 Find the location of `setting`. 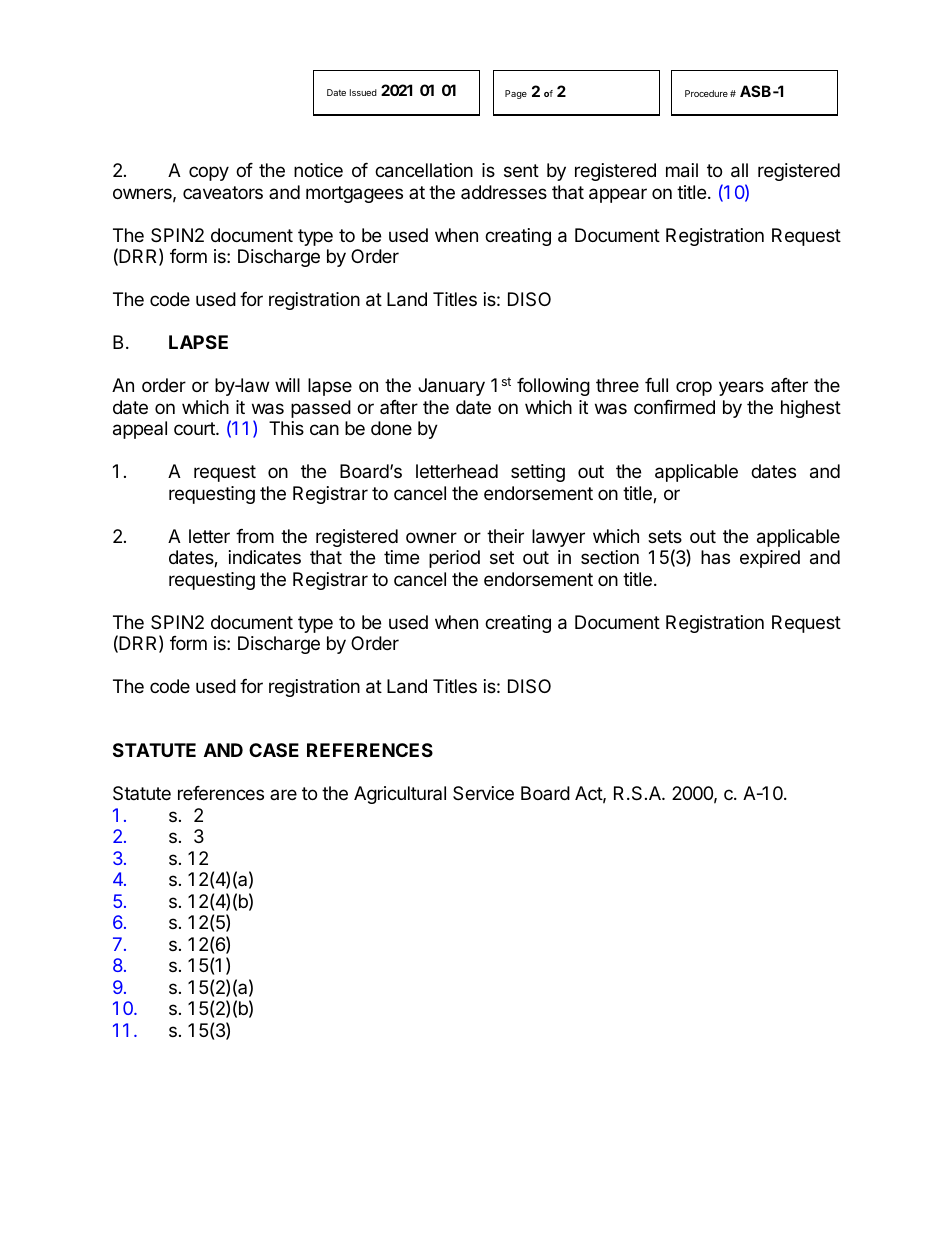

setting is located at coordinates (538, 473).
